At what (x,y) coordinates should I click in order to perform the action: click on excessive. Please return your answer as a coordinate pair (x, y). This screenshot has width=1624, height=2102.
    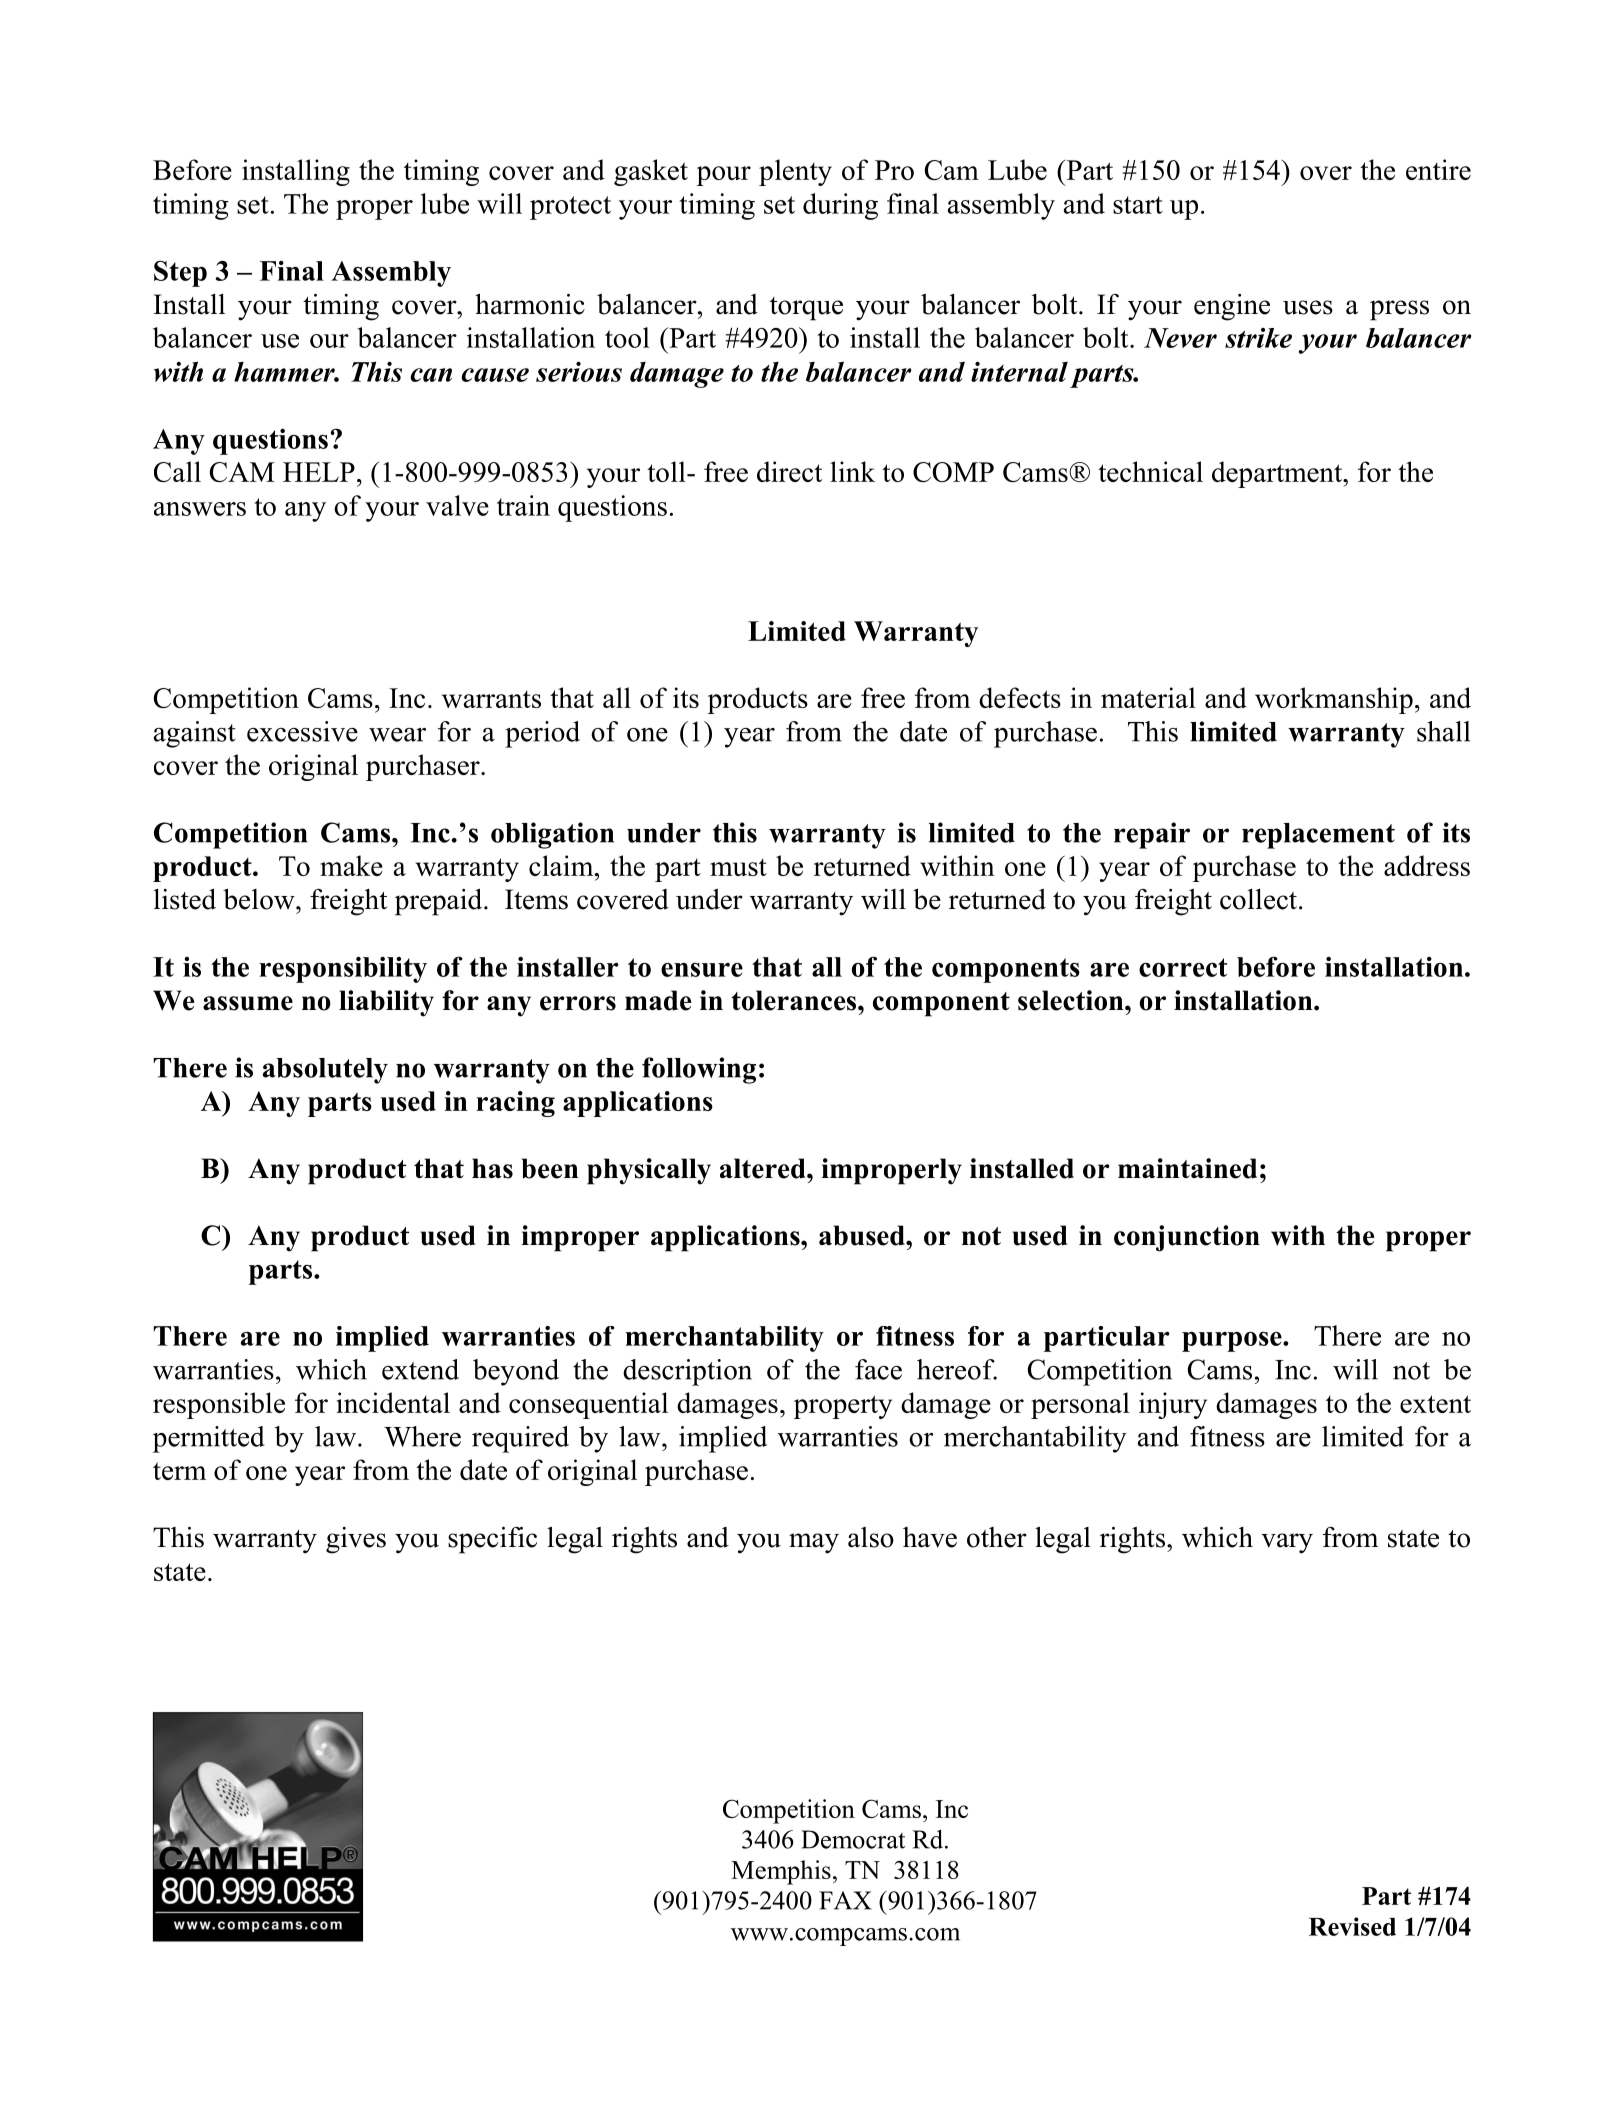
    Looking at the image, I should click on (302, 731).
